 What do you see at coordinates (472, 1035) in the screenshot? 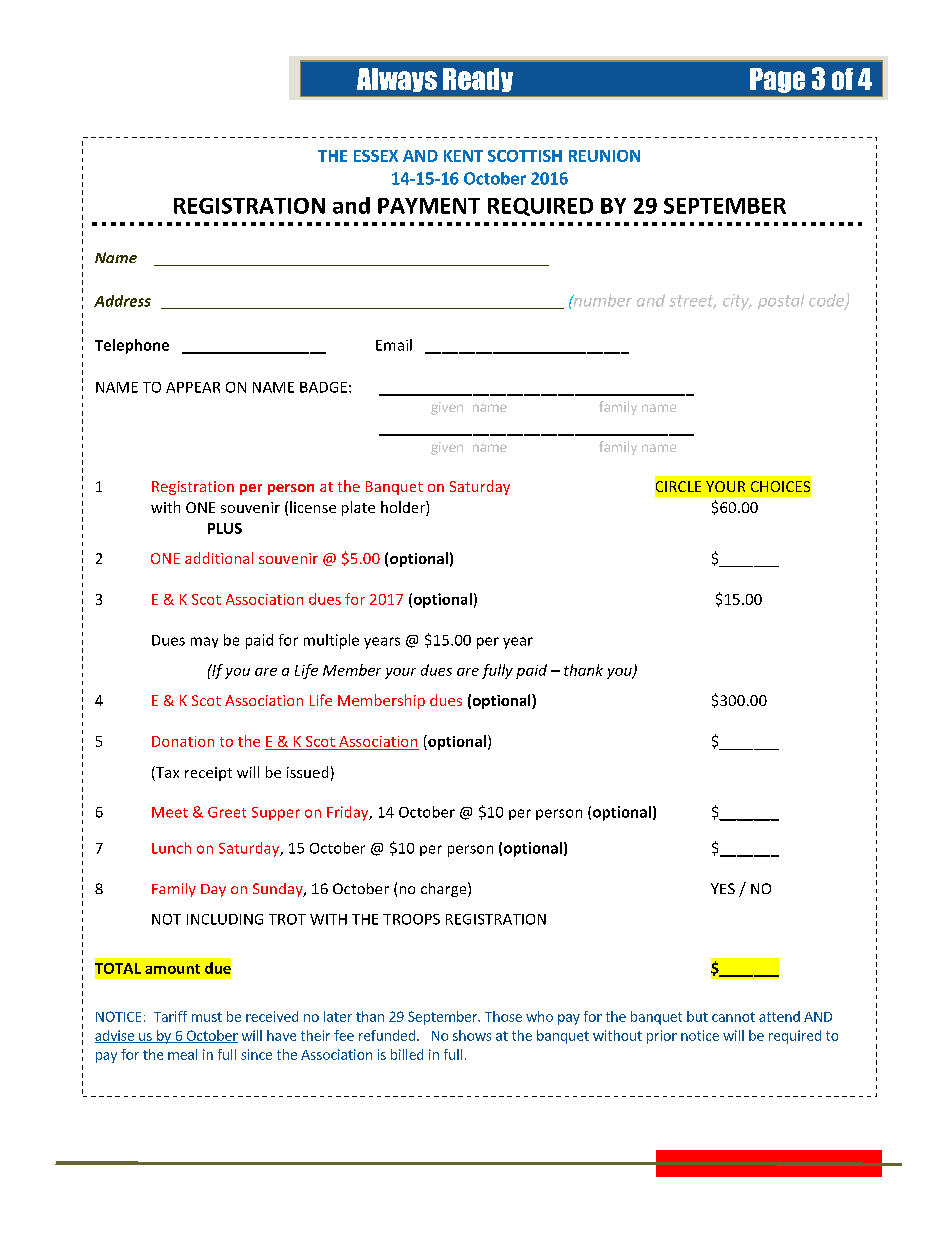
I see `shows` at bounding box center [472, 1035].
